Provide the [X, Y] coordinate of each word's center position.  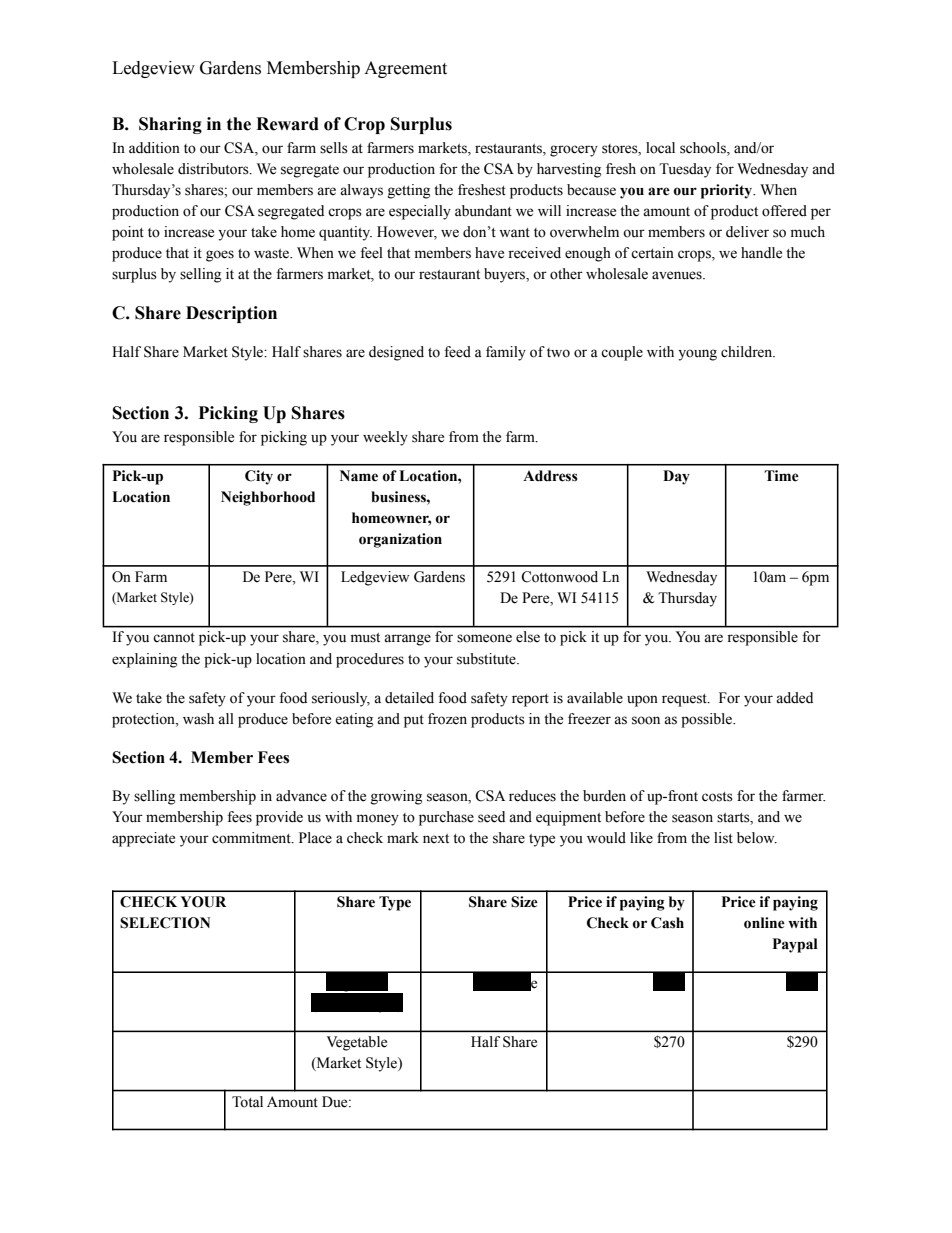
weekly [385, 438]
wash [198, 719]
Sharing [170, 125]
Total [247, 1102]
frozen [447, 719]
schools [704, 148]
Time [781, 476]
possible [708, 720]
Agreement [405, 69]
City [259, 477]
